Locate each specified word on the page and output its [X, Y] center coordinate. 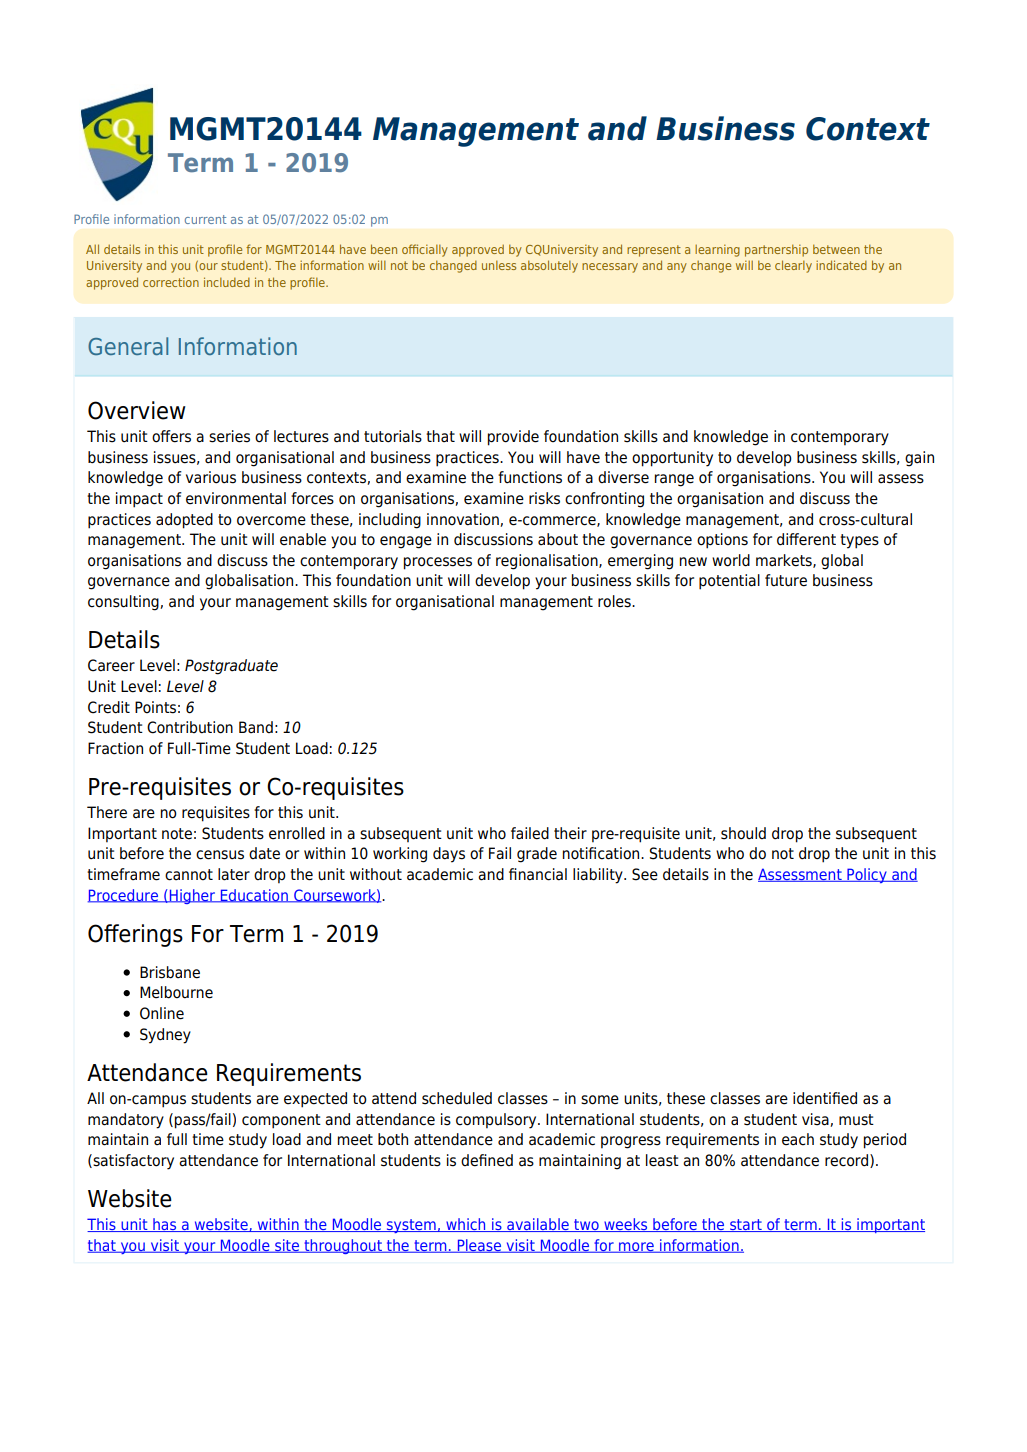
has [165, 1225]
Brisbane [170, 972]
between [836, 249]
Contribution [190, 727]
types [859, 541]
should [743, 833]
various [211, 477]
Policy [867, 875]
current [205, 219]
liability [599, 876]
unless [499, 265]
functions [530, 477]
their [570, 833]
